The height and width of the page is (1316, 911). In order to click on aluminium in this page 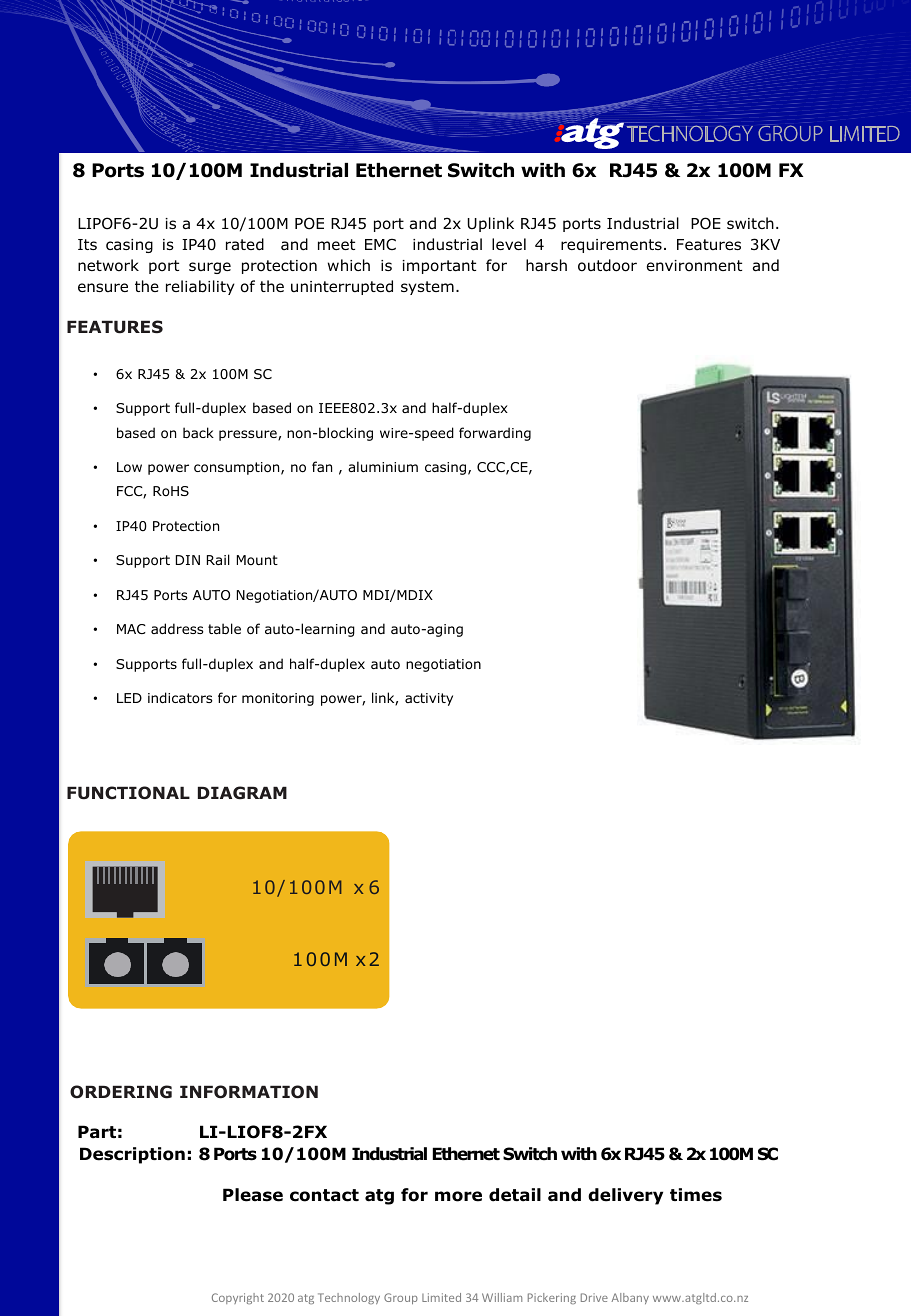, I will do `click(383, 466)`.
